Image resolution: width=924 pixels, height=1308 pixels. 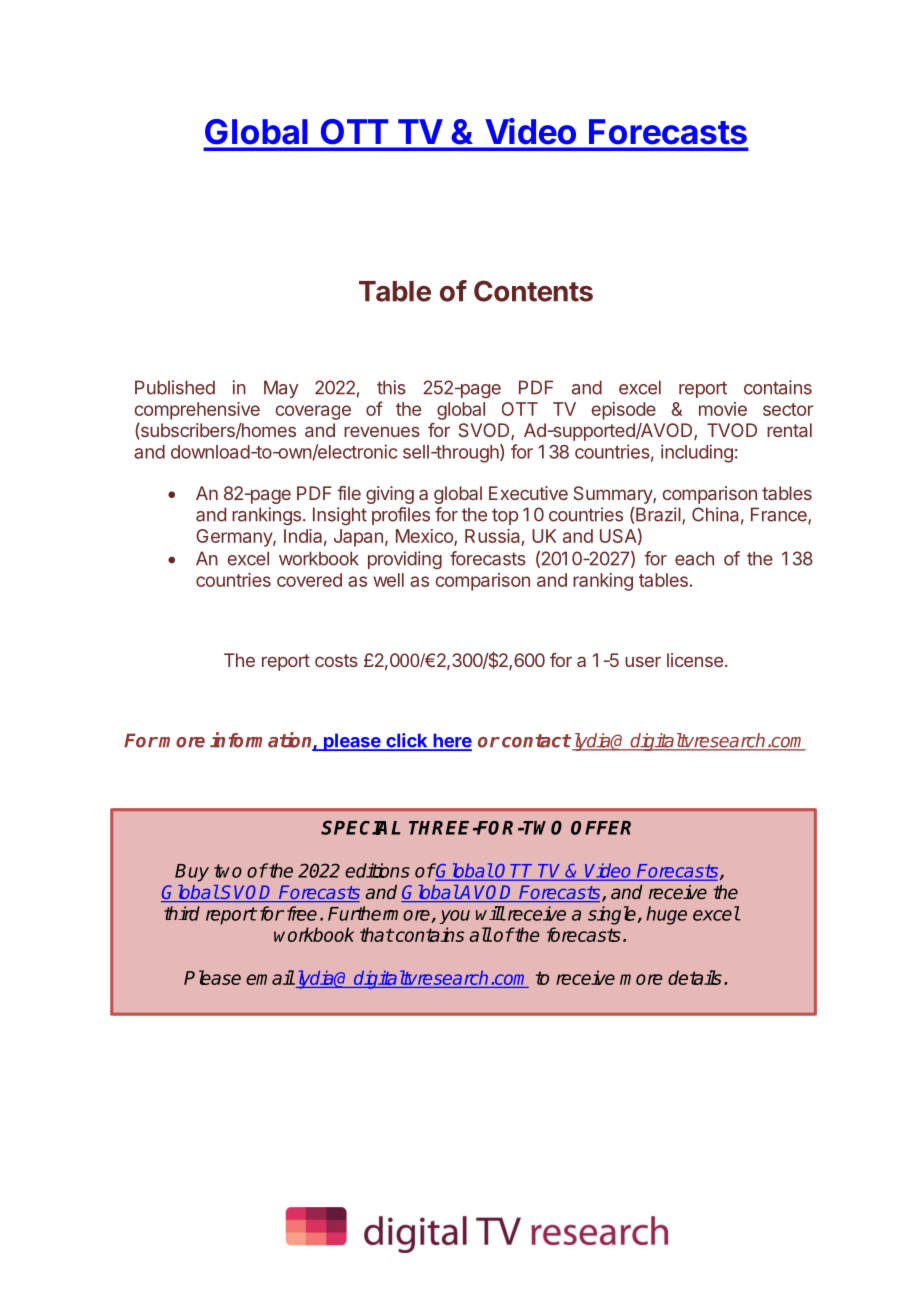 What do you see at coordinates (505, 516) in the document?
I see `top` at bounding box center [505, 516].
